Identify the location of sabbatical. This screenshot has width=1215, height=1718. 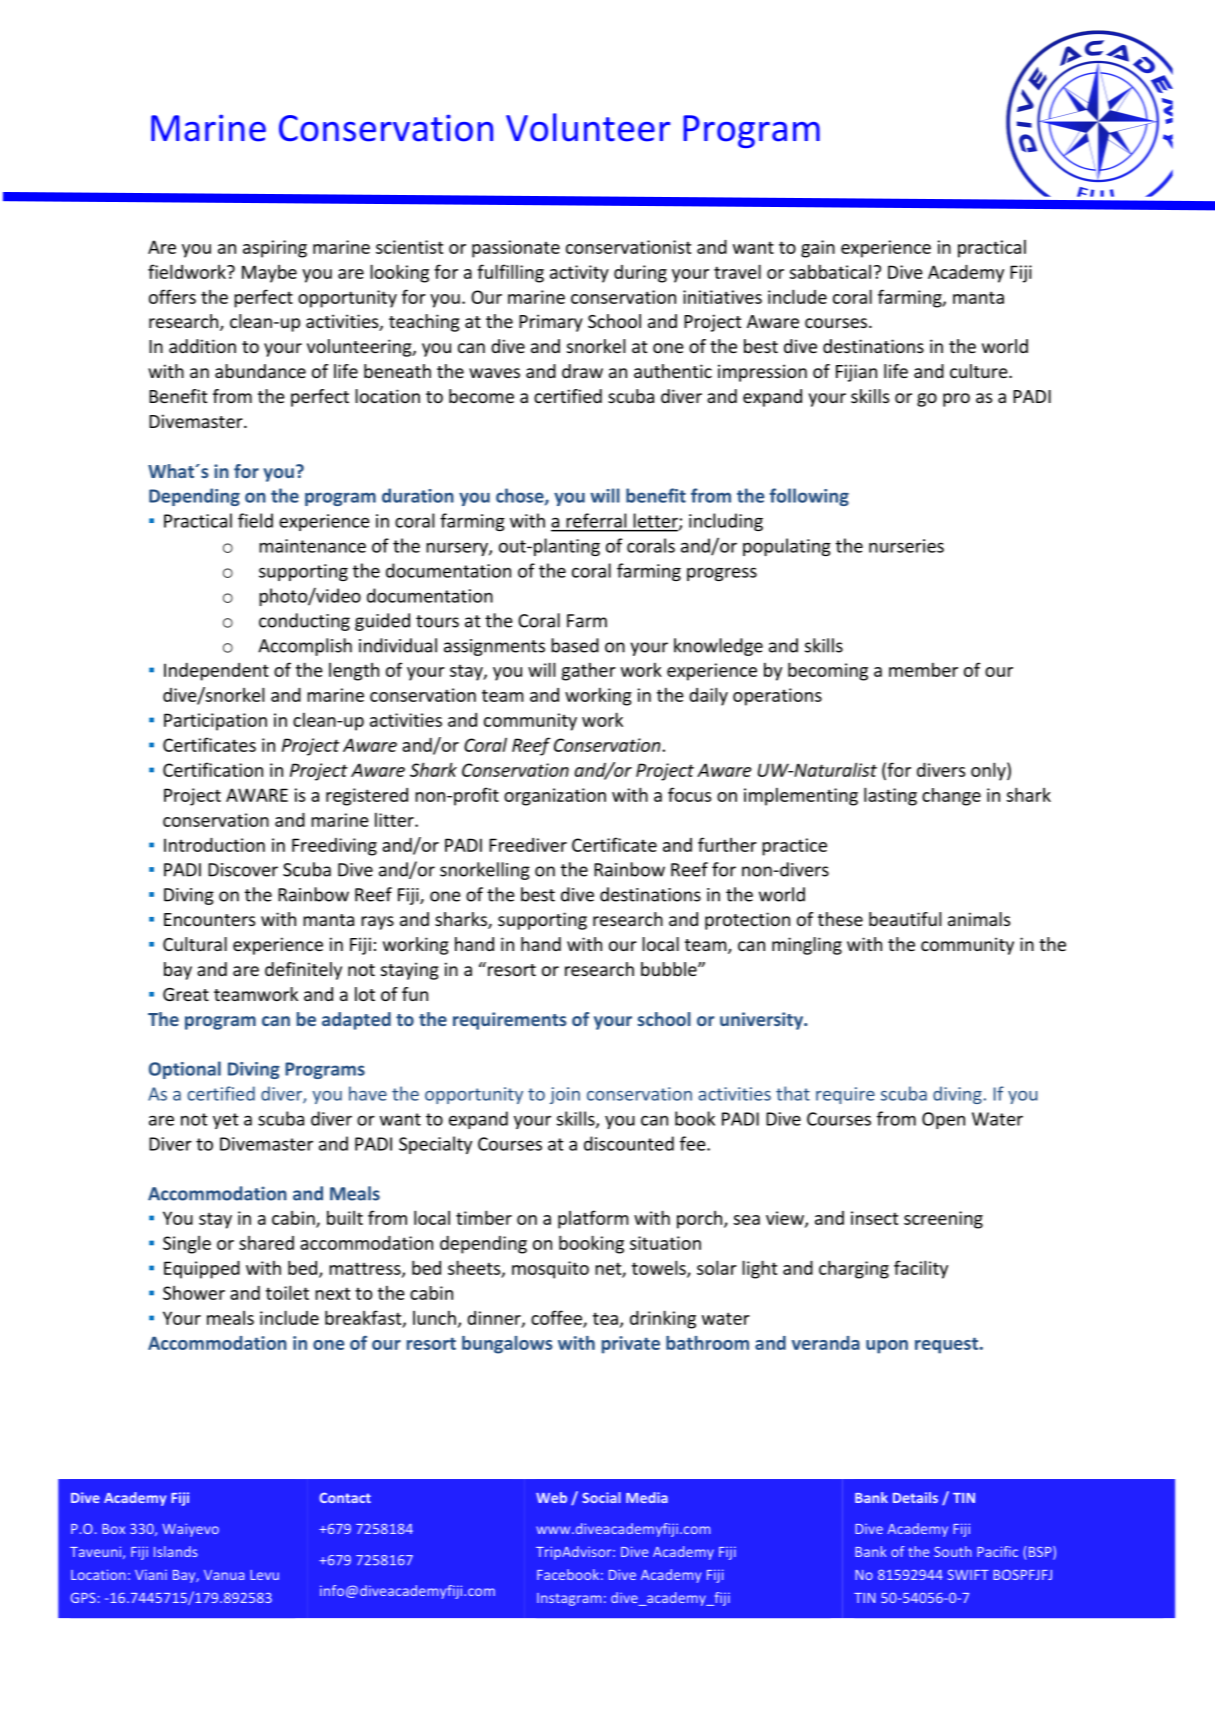
(830, 272).
